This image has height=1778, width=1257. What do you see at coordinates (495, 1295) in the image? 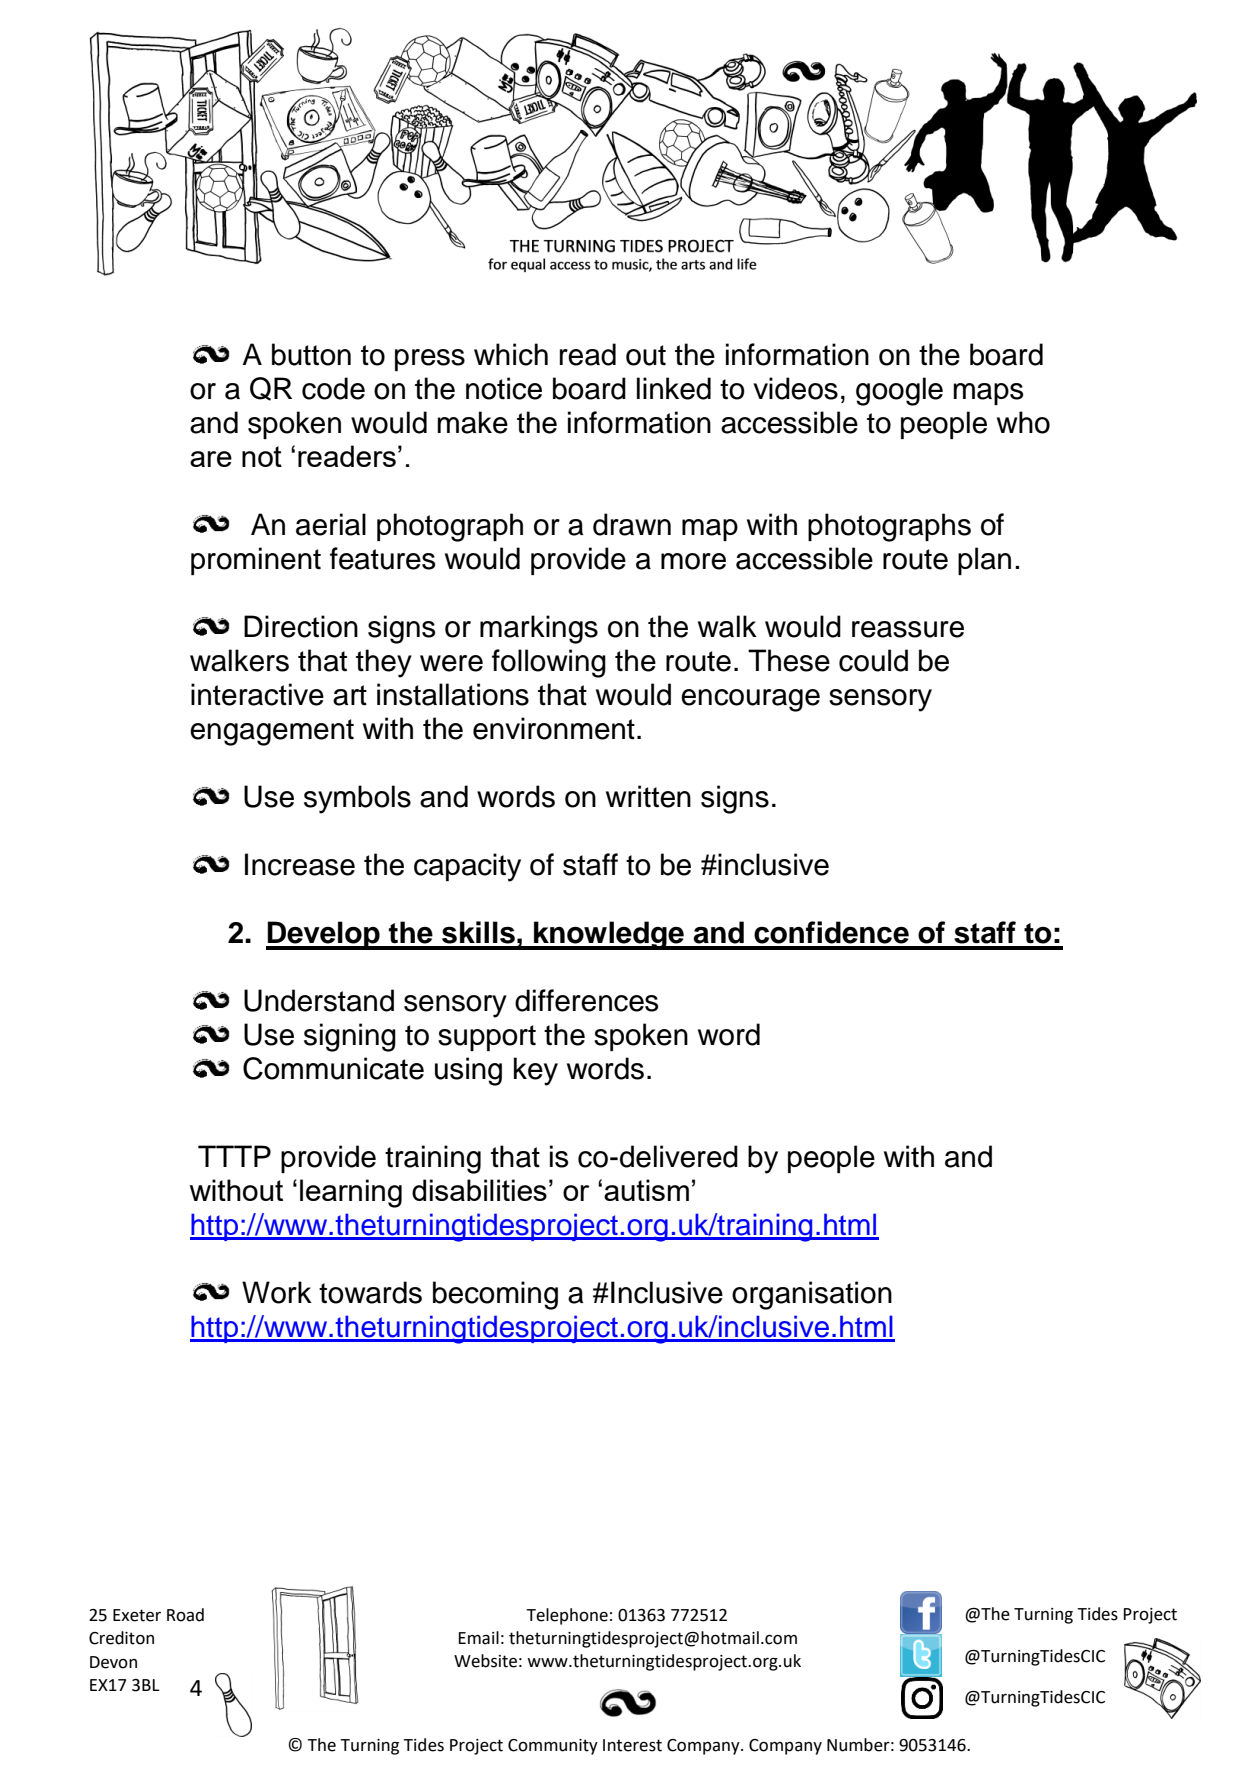
I see `becoming` at bounding box center [495, 1295].
